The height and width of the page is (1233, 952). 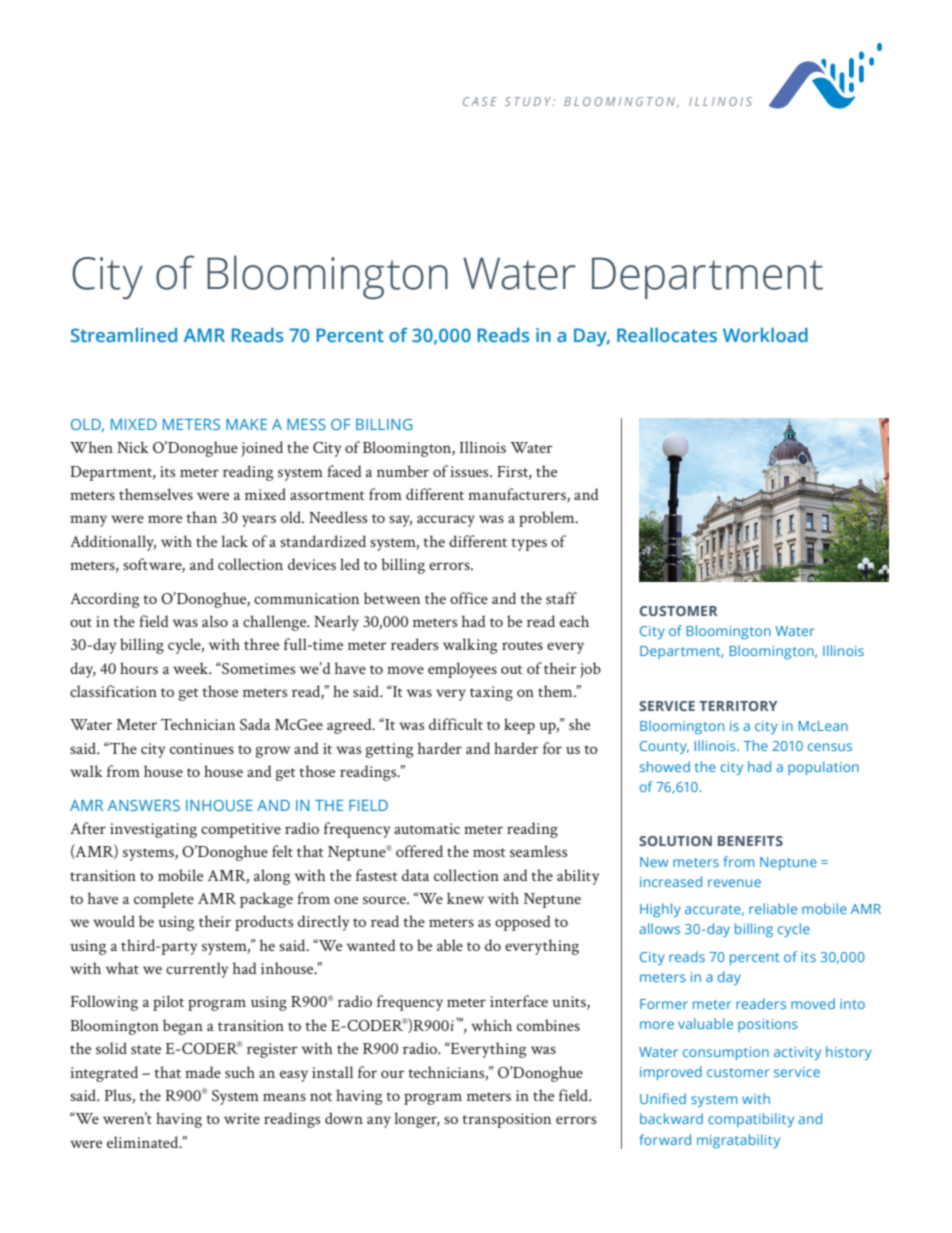 What do you see at coordinates (765, 335) in the page?
I see `Workload` at bounding box center [765, 335].
